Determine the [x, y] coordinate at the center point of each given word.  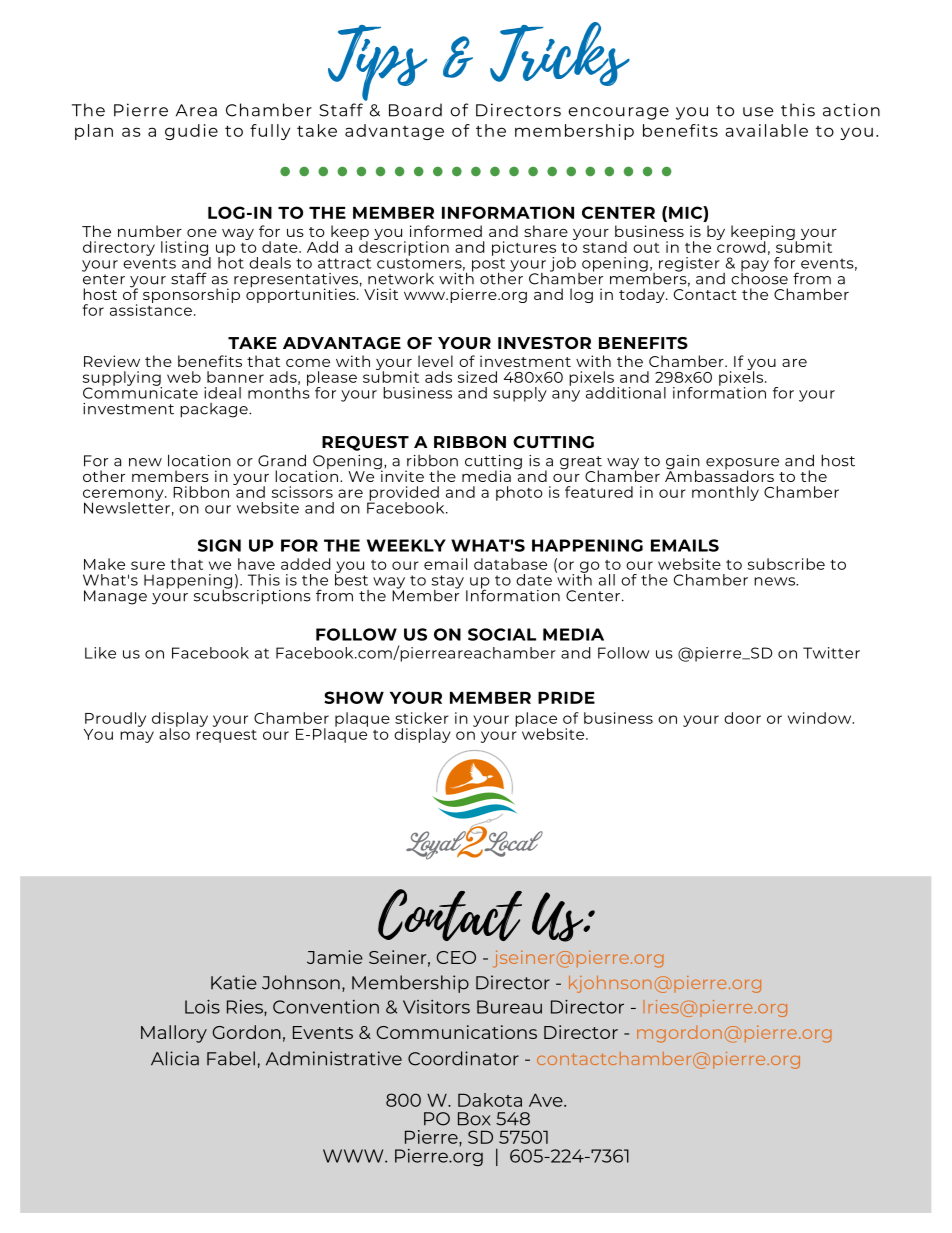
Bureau [509, 1007]
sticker [422, 718]
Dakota [490, 1100]
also [174, 733]
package [215, 410]
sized [477, 377]
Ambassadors [719, 475]
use [758, 112]
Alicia [175, 1058]
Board [415, 110]
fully [270, 132]
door [742, 718]
